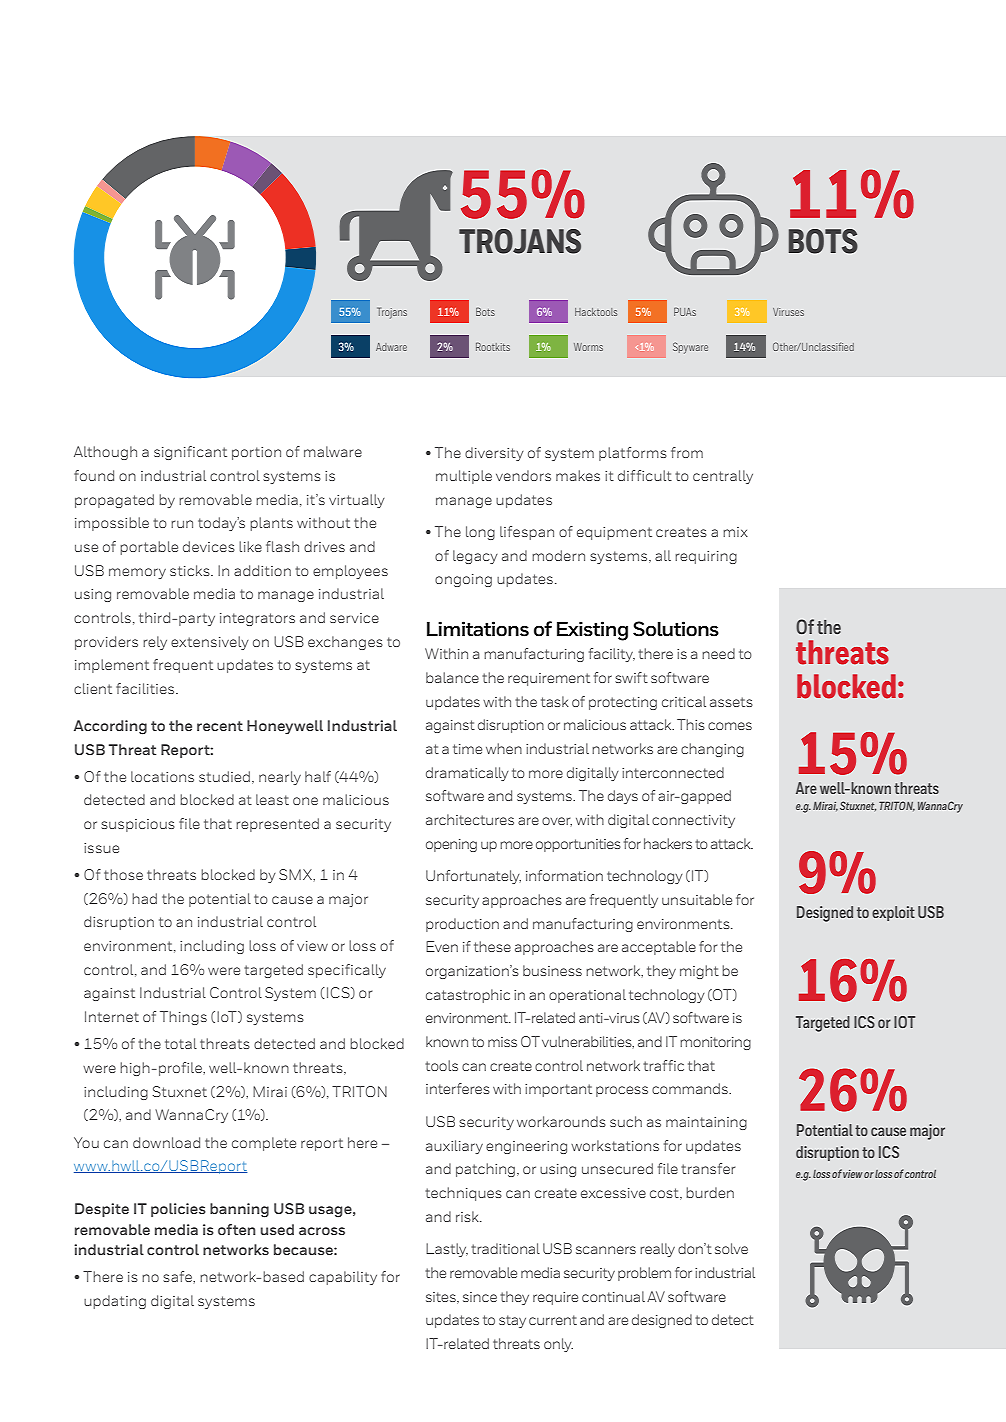 The image size is (1006, 1422). What do you see at coordinates (451, 845) in the document?
I see `opening` at bounding box center [451, 845].
